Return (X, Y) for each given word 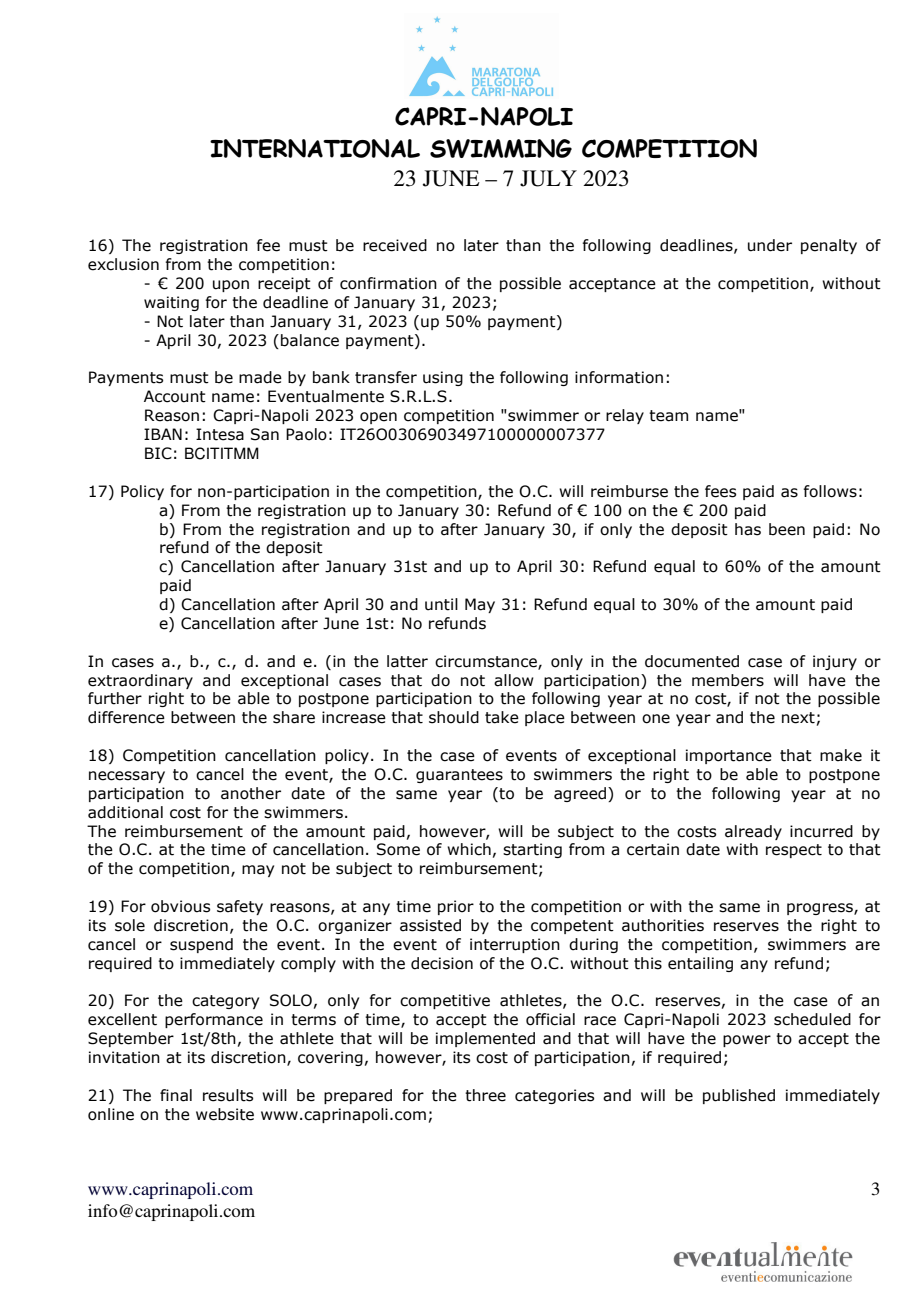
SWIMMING (501, 148)
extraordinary (140, 681)
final (176, 1095)
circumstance (487, 662)
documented (692, 661)
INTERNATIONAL (315, 148)
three (485, 1095)
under (770, 245)
